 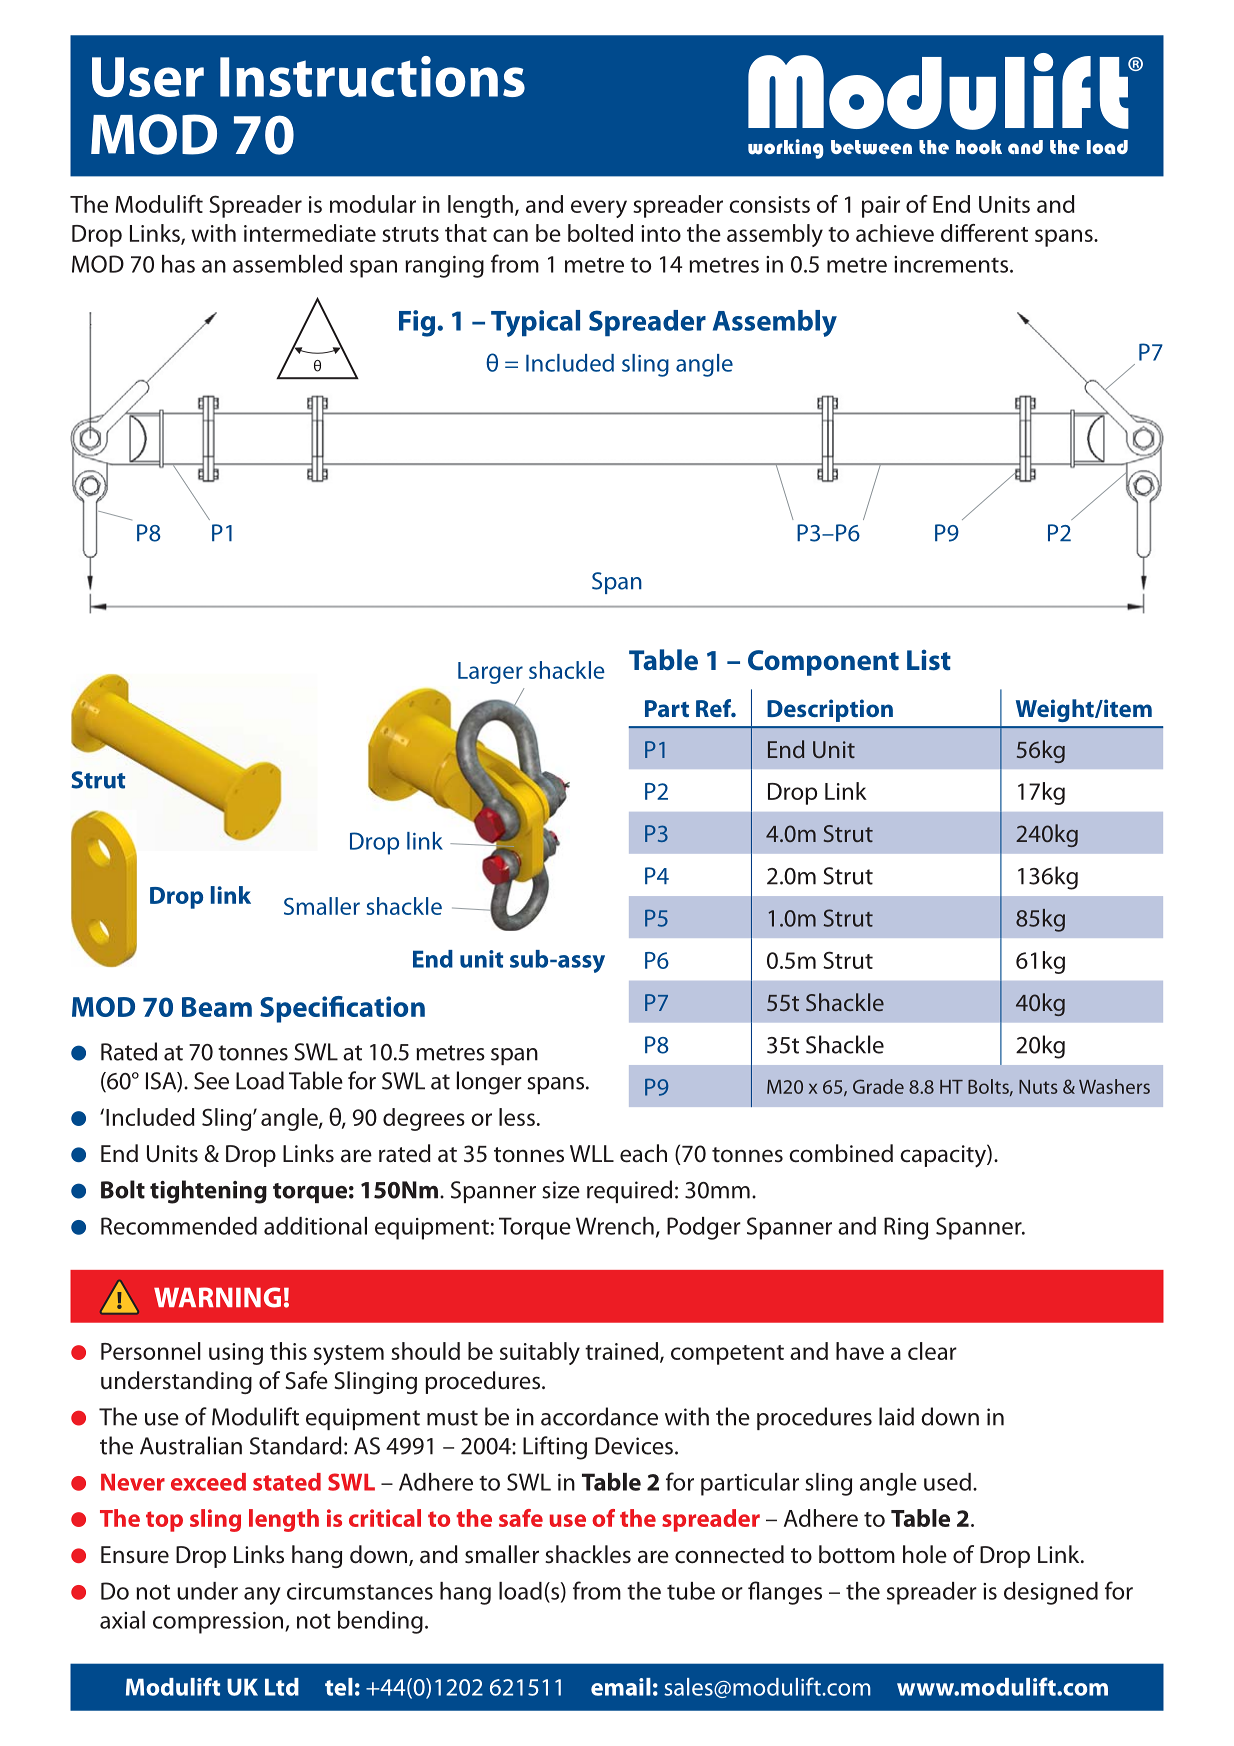 I want to click on cation, so click(x=385, y=1006).
